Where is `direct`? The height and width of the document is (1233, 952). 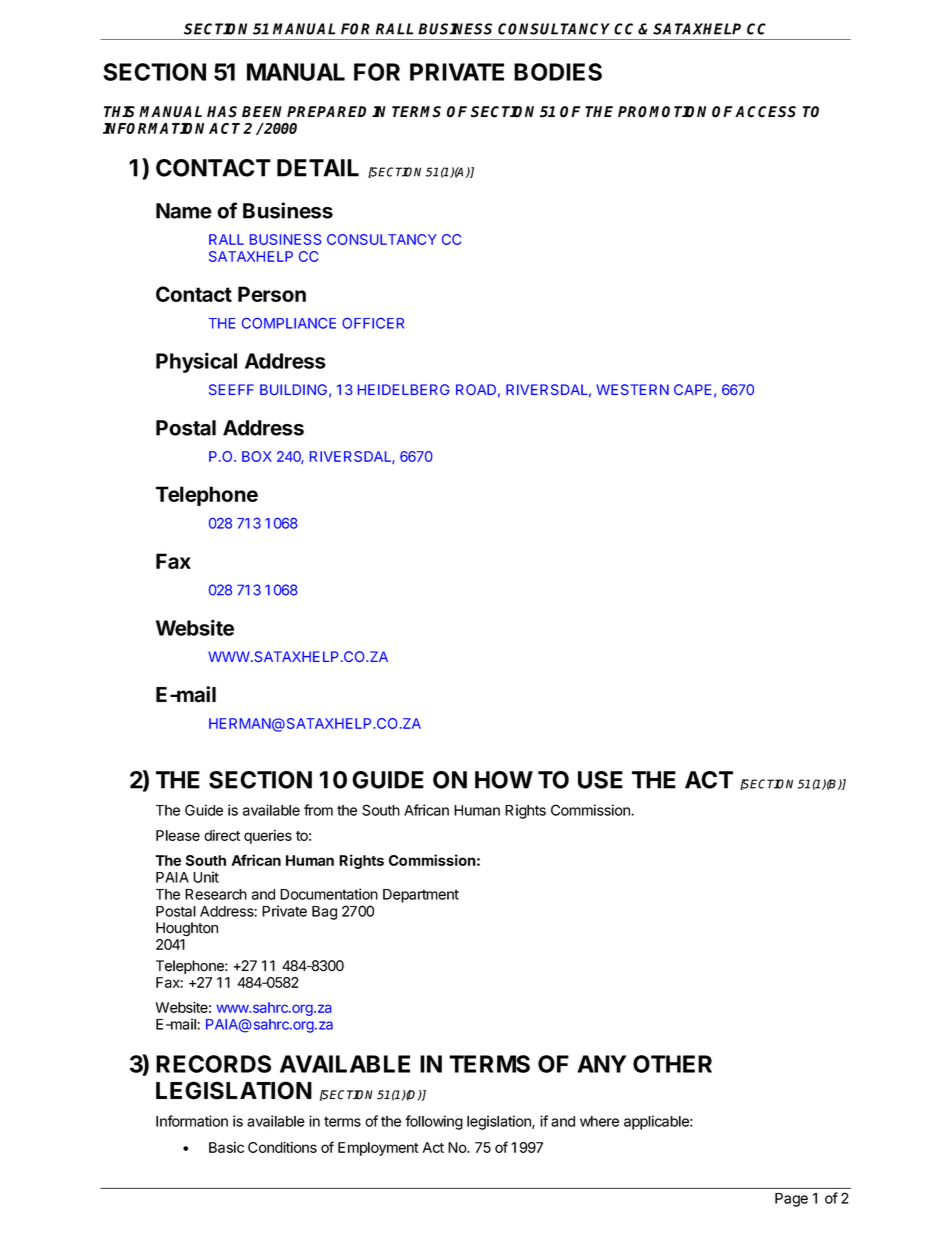
direct is located at coordinates (222, 835).
